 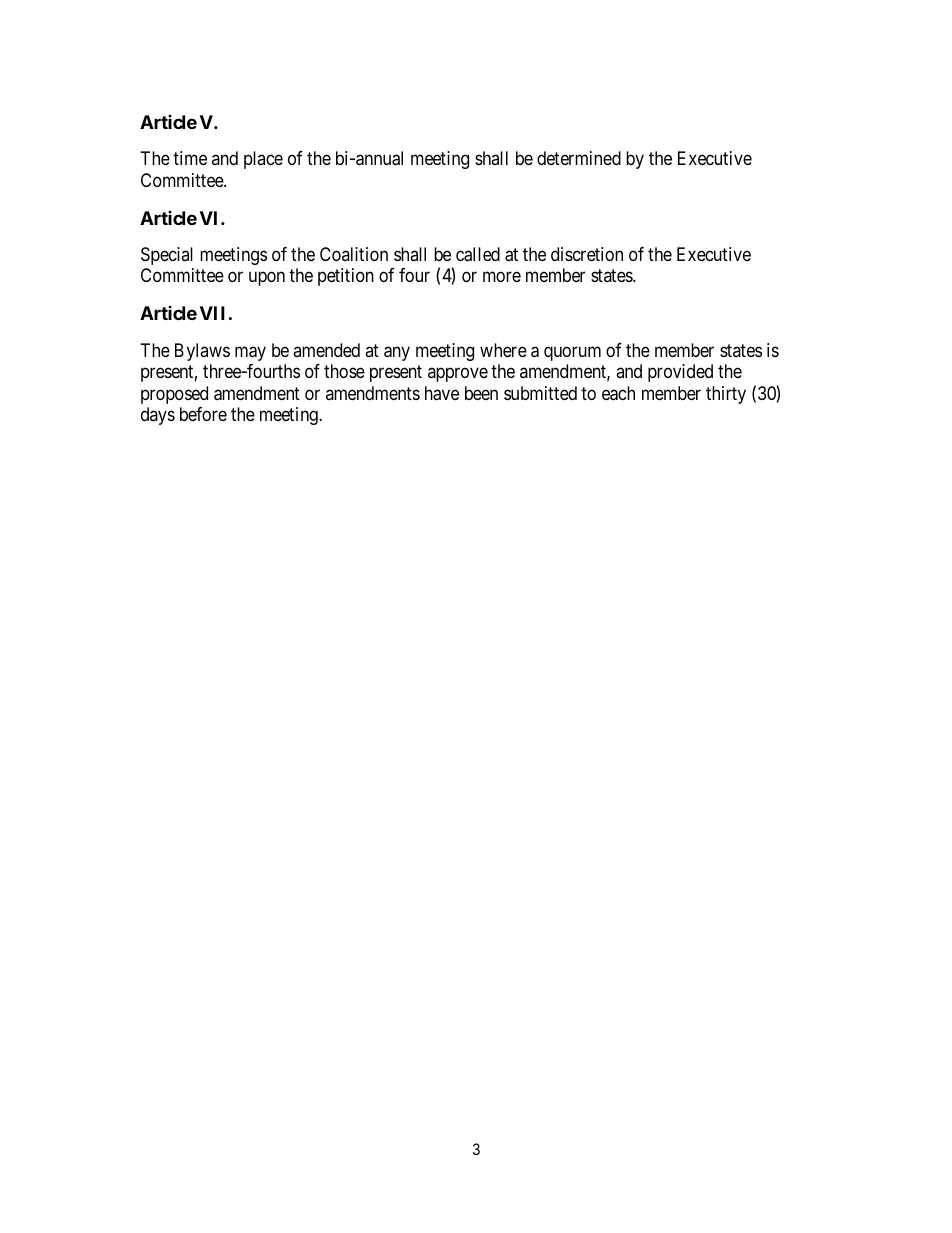 I want to click on called, so click(x=478, y=254).
